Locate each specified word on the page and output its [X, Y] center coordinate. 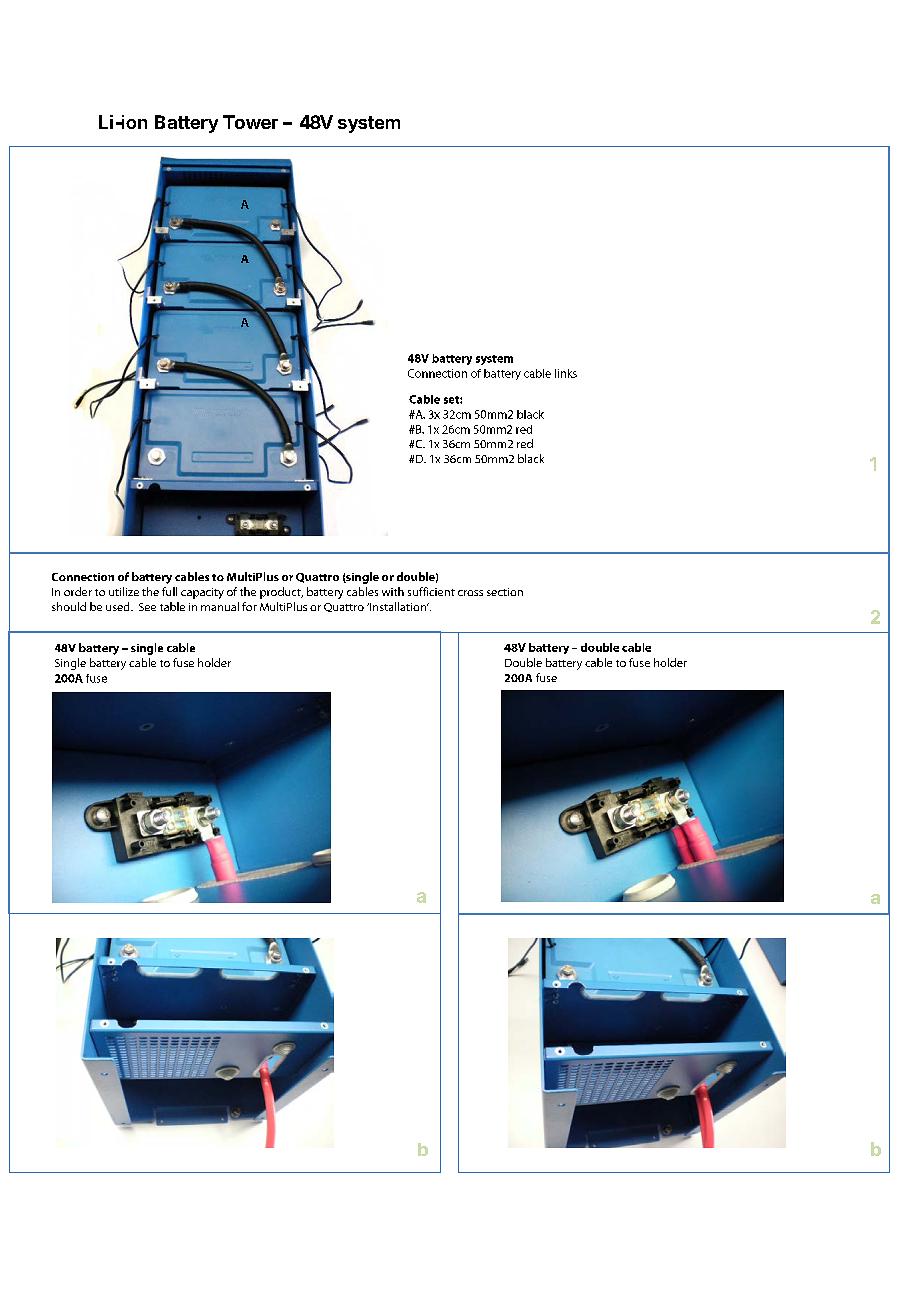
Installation [398, 606]
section [505, 592]
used [119, 606]
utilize [124, 591]
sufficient [431, 591]
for [249, 606]
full [169, 591]
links [566, 373]
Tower [250, 122]
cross [470, 593]
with [393, 591]
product [281, 593]
